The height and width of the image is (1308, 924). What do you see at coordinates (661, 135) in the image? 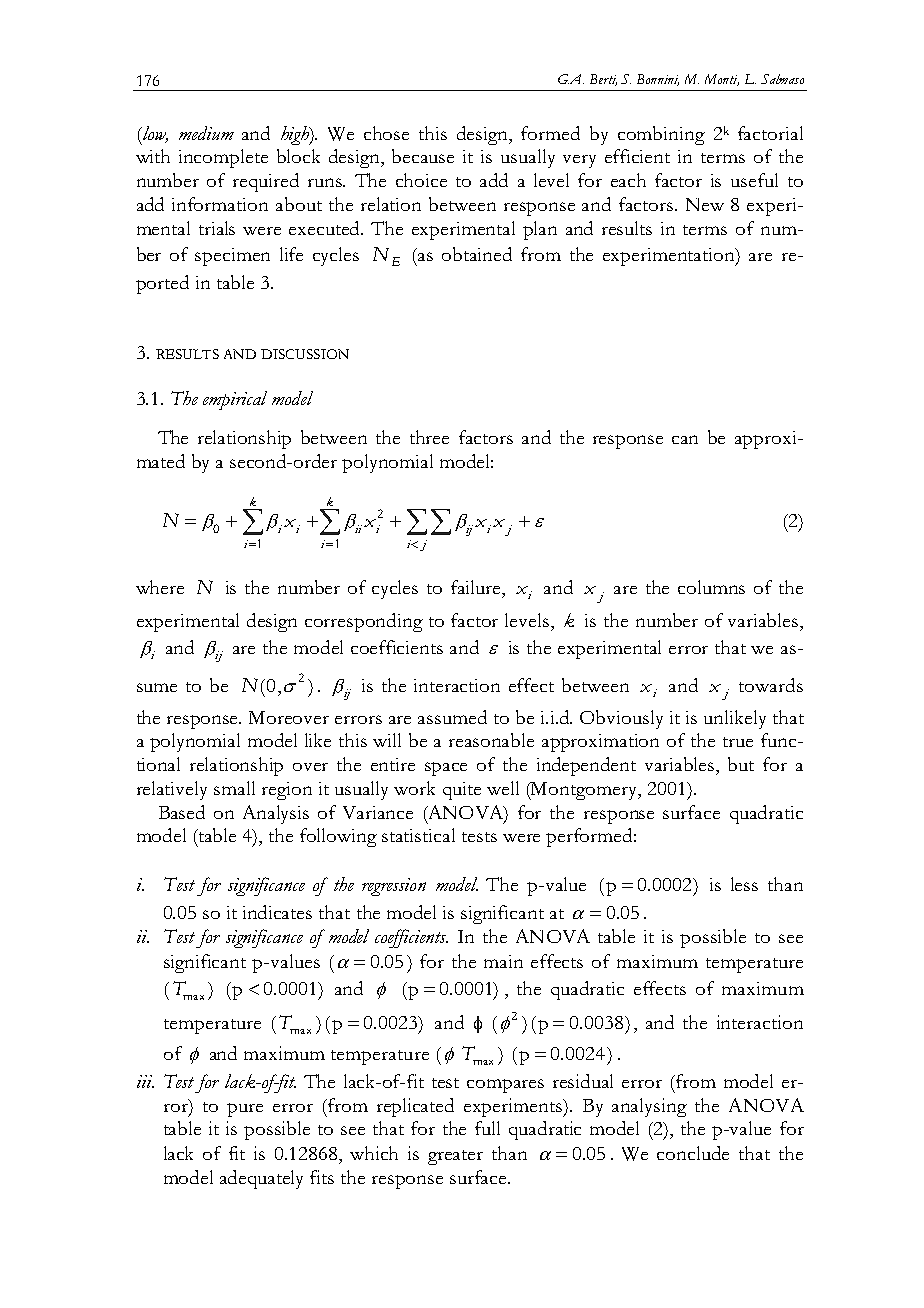
I see `combining` at bounding box center [661, 135].
